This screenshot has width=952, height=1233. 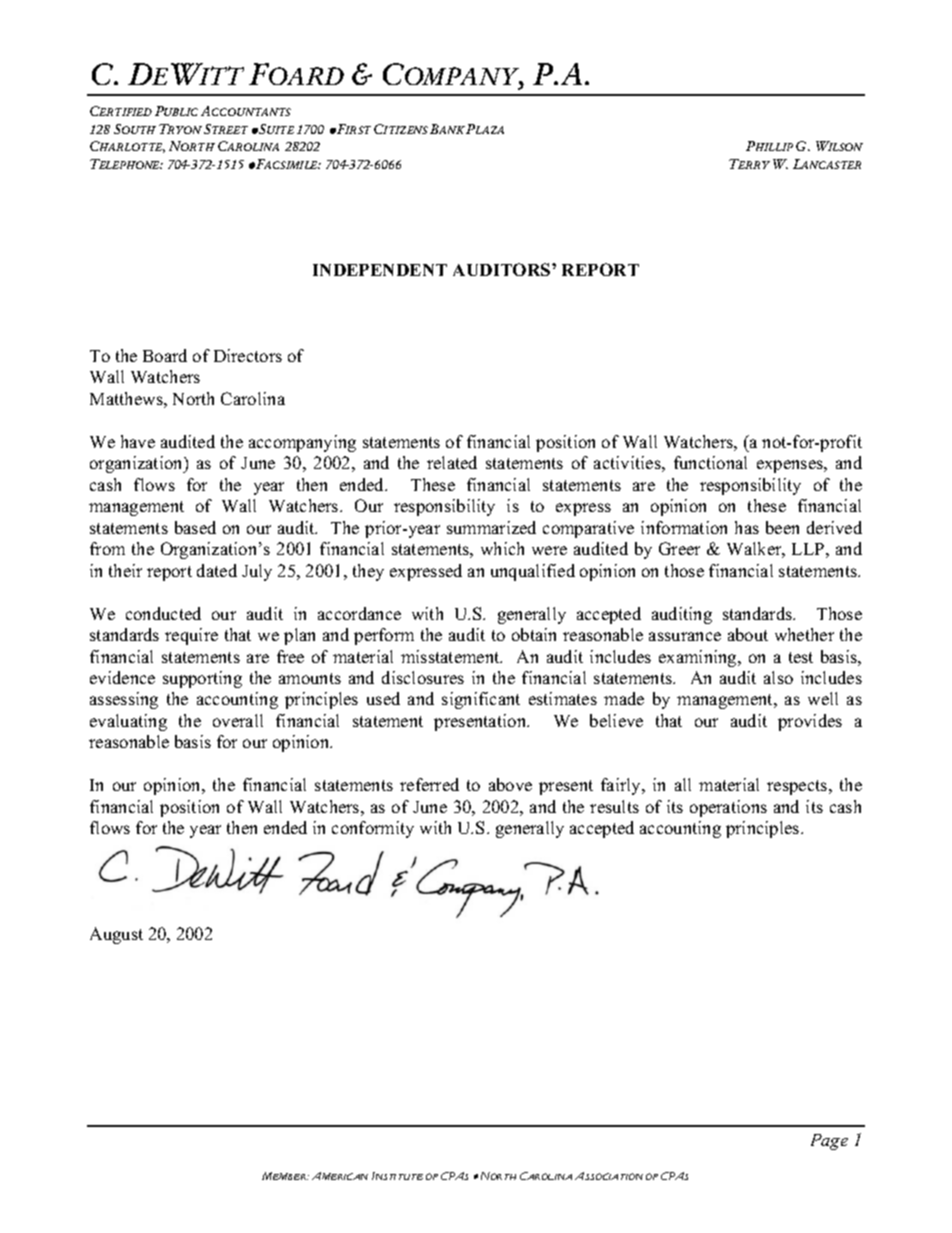 What do you see at coordinates (380, 270) in the screenshot?
I see `INDEPENDENT` at bounding box center [380, 270].
